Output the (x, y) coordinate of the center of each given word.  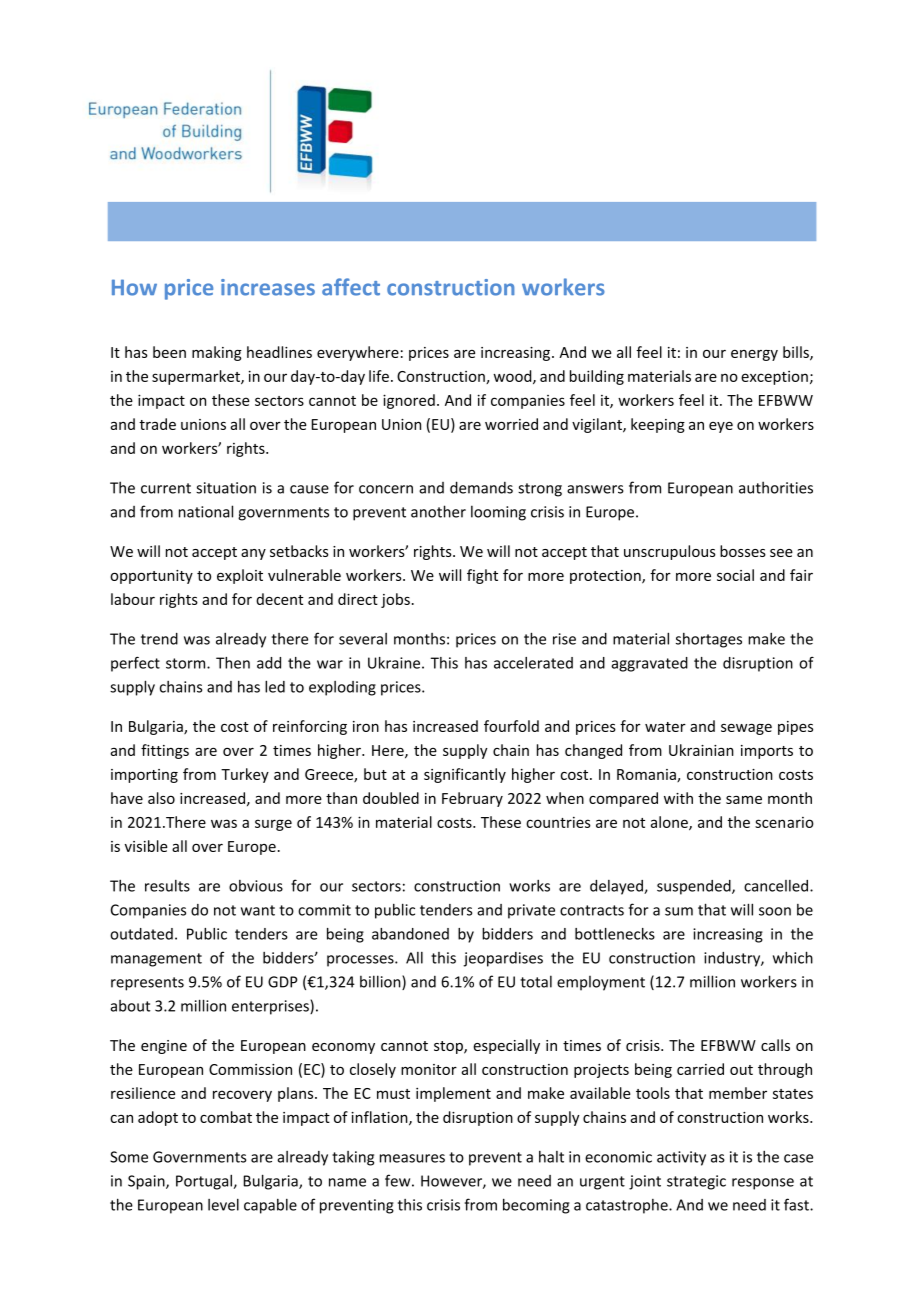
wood (513, 377)
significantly (465, 775)
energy (754, 355)
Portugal (204, 1182)
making (217, 353)
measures (412, 1158)
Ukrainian (701, 750)
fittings (165, 751)
